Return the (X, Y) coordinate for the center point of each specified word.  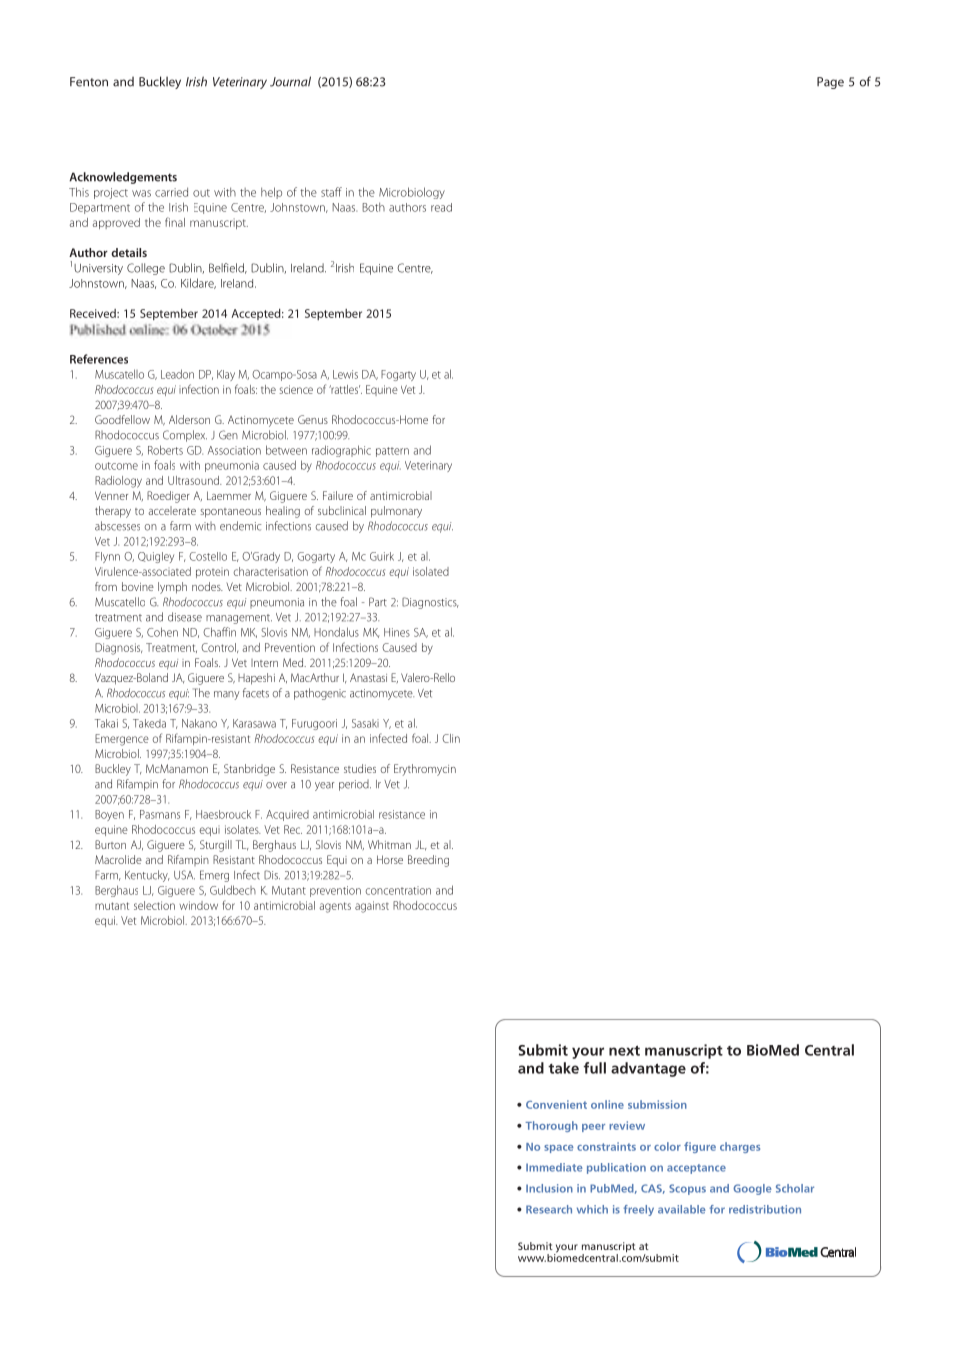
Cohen (162, 632)
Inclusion (549, 1188)
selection (154, 905)
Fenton (89, 82)
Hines (397, 632)
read (441, 207)
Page (830, 83)
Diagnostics (430, 603)
